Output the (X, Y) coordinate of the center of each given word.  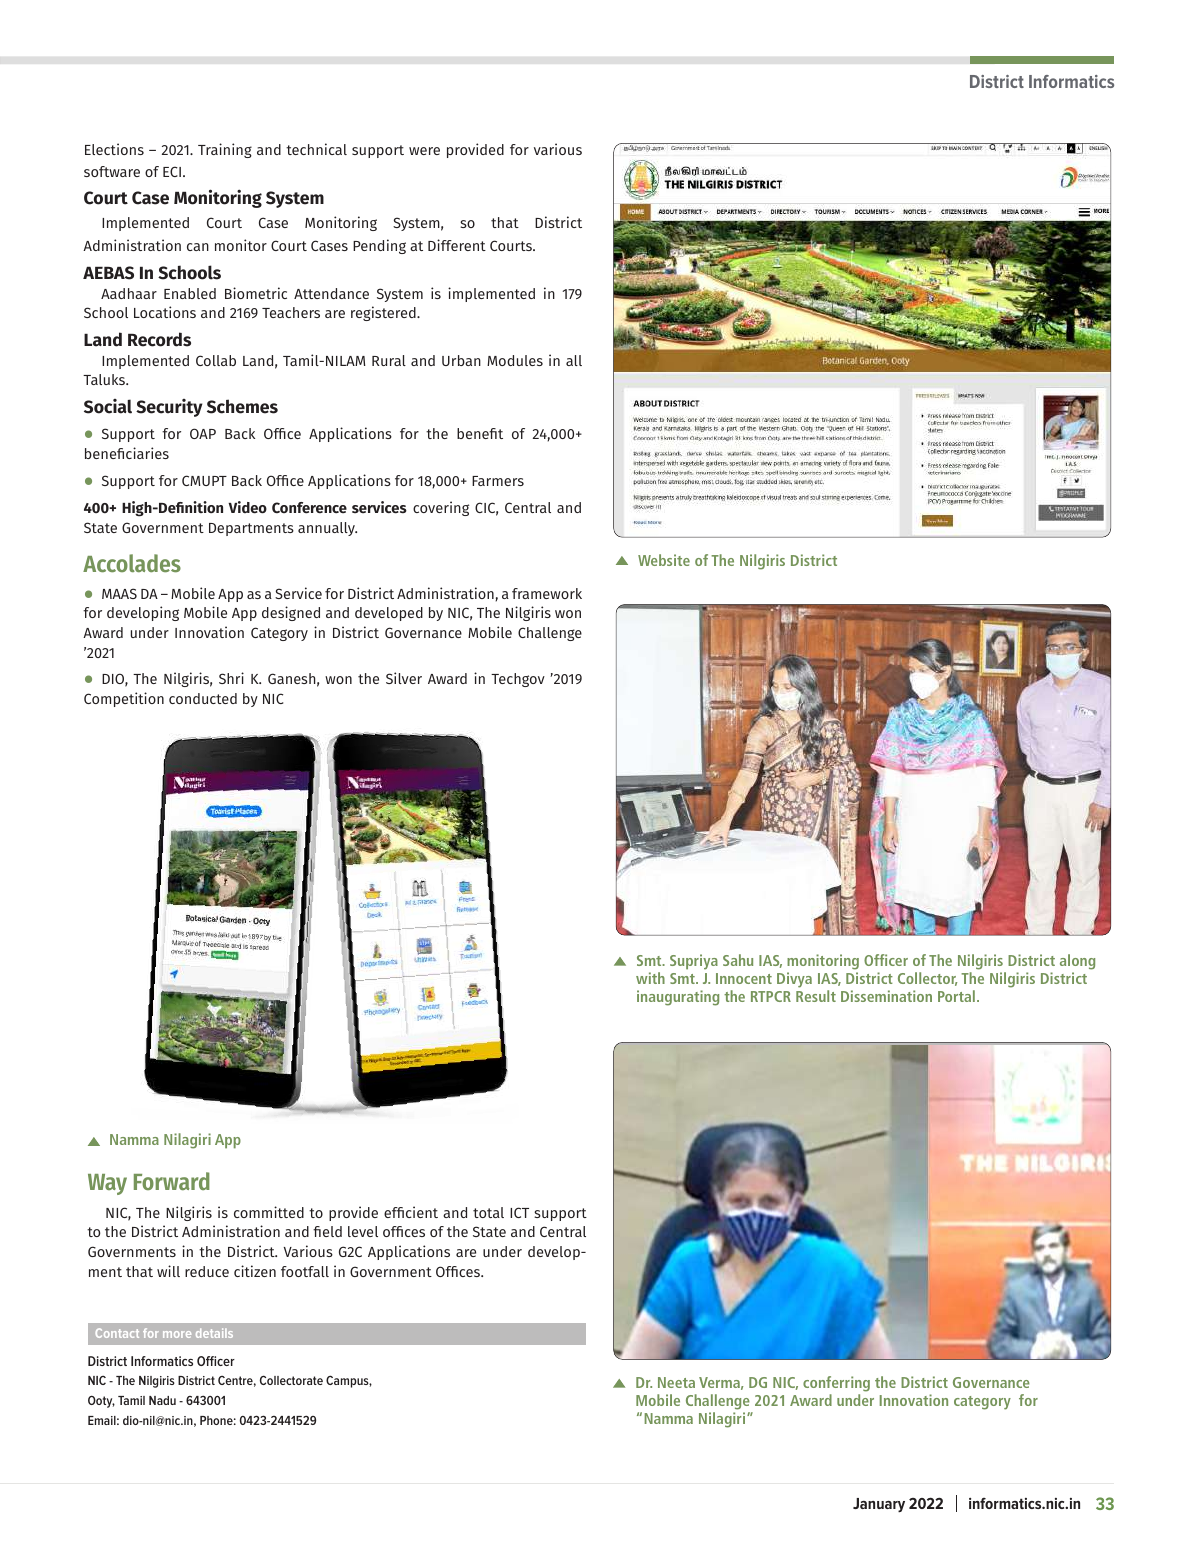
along (1077, 963)
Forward (172, 1181)
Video (247, 507)
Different (457, 245)
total (488, 1212)
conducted (203, 698)
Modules (515, 360)
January (879, 1505)
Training (225, 150)
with (650, 978)
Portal (956, 996)
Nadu (162, 1400)
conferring (836, 1385)
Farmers (498, 481)
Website (664, 560)
